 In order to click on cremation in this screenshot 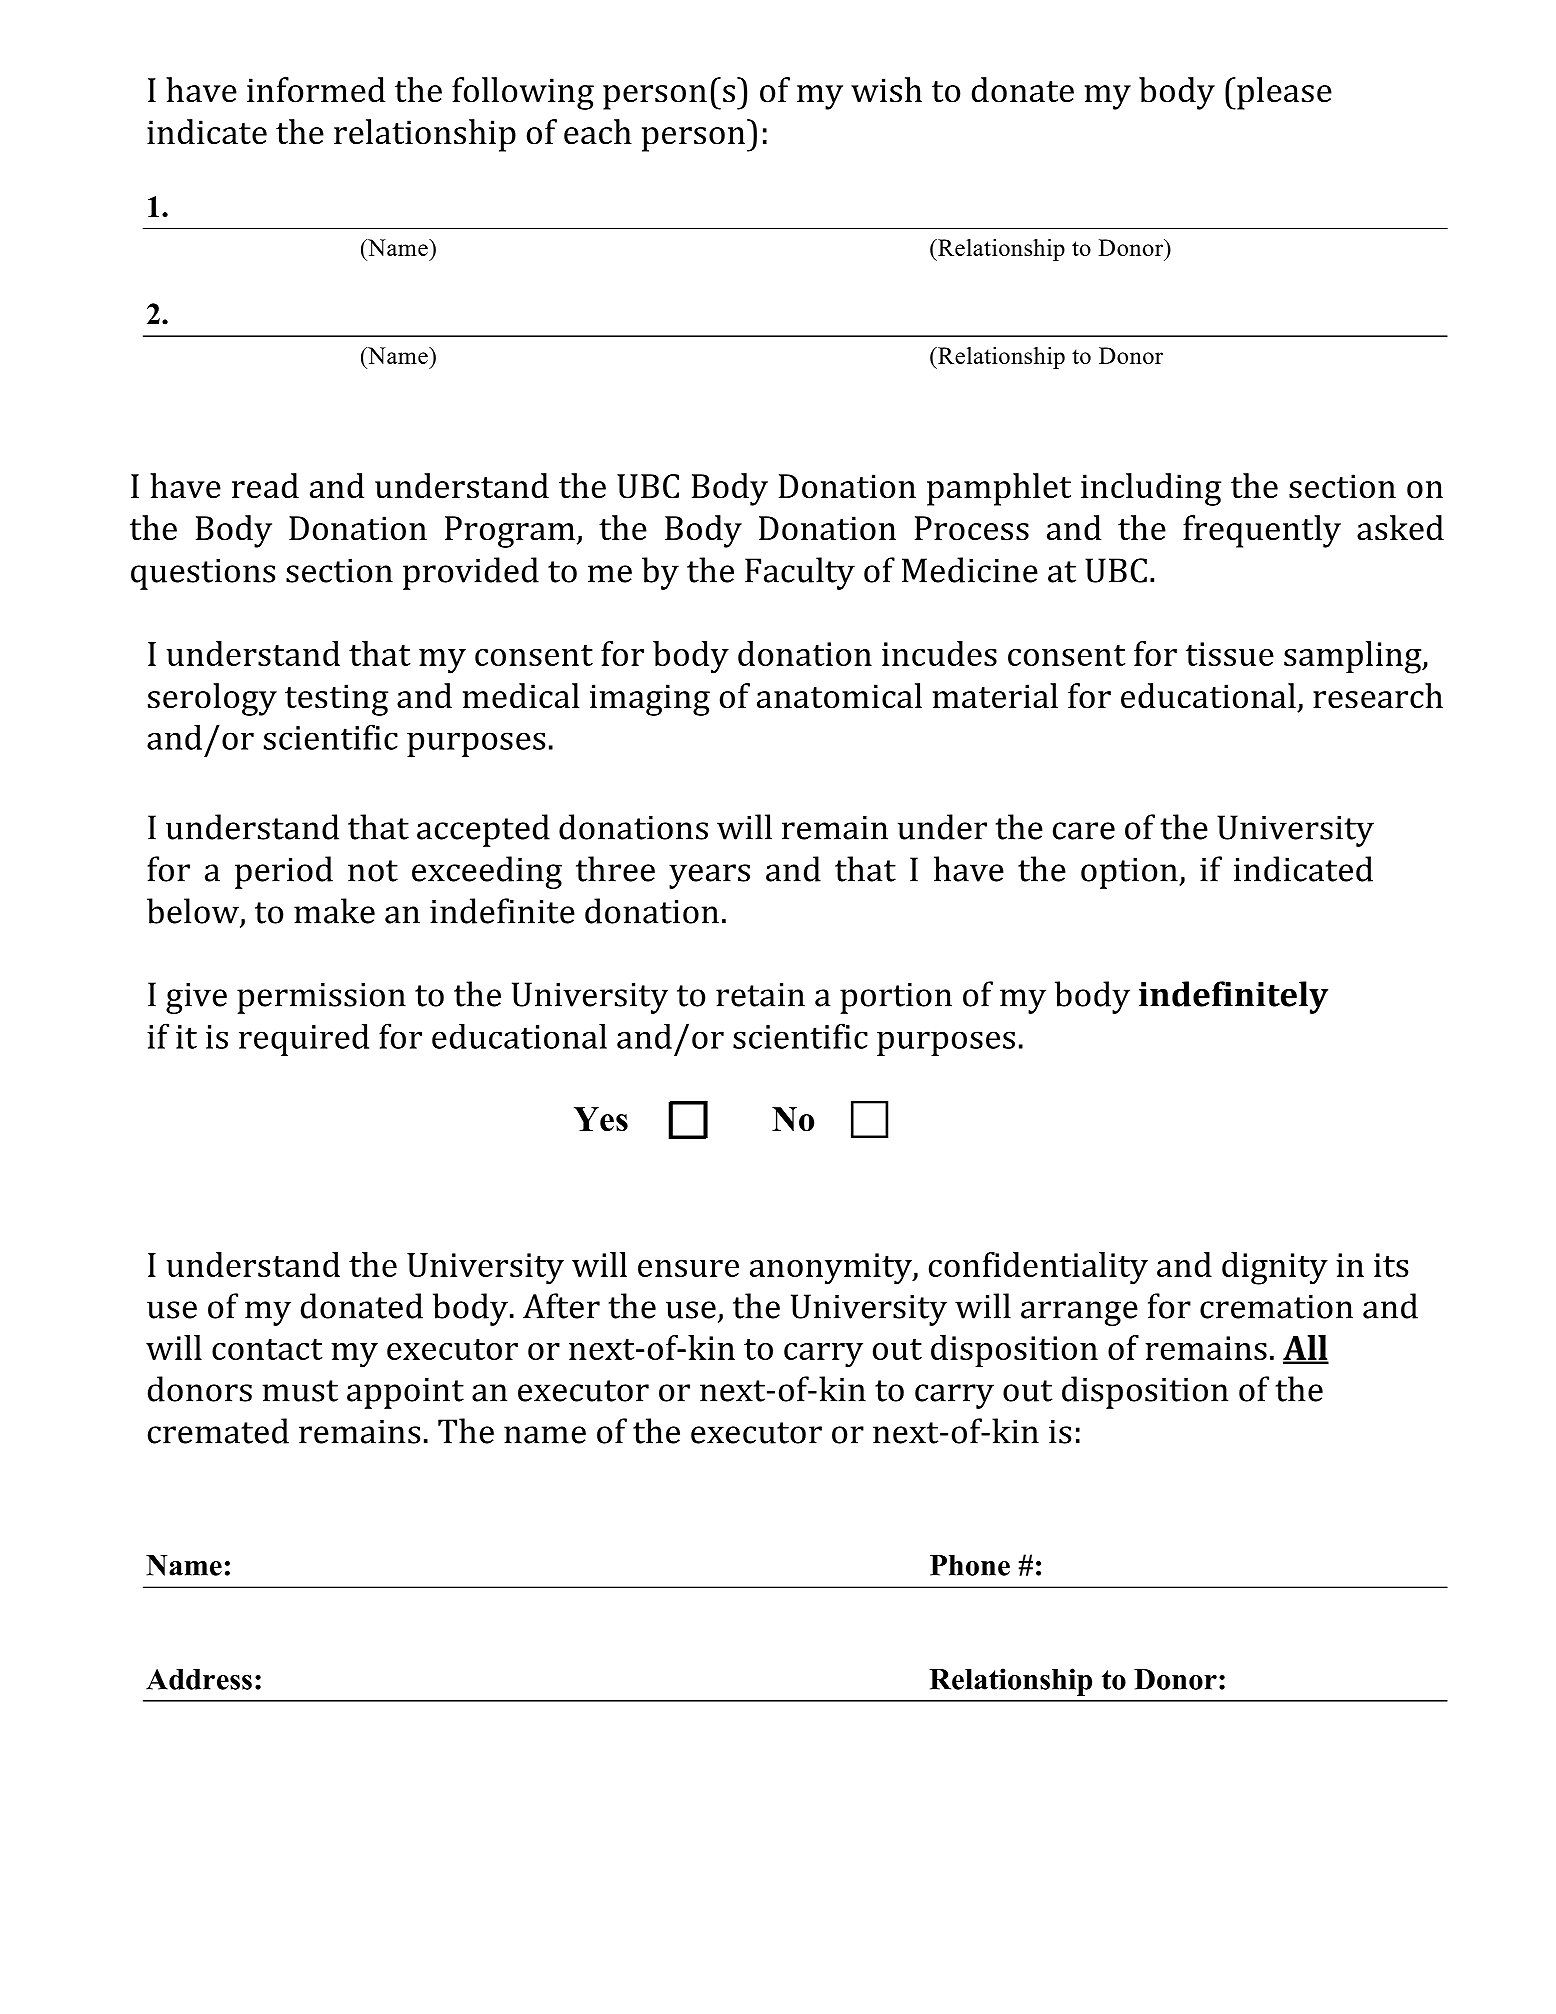, I will do `click(1276, 1307)`.
